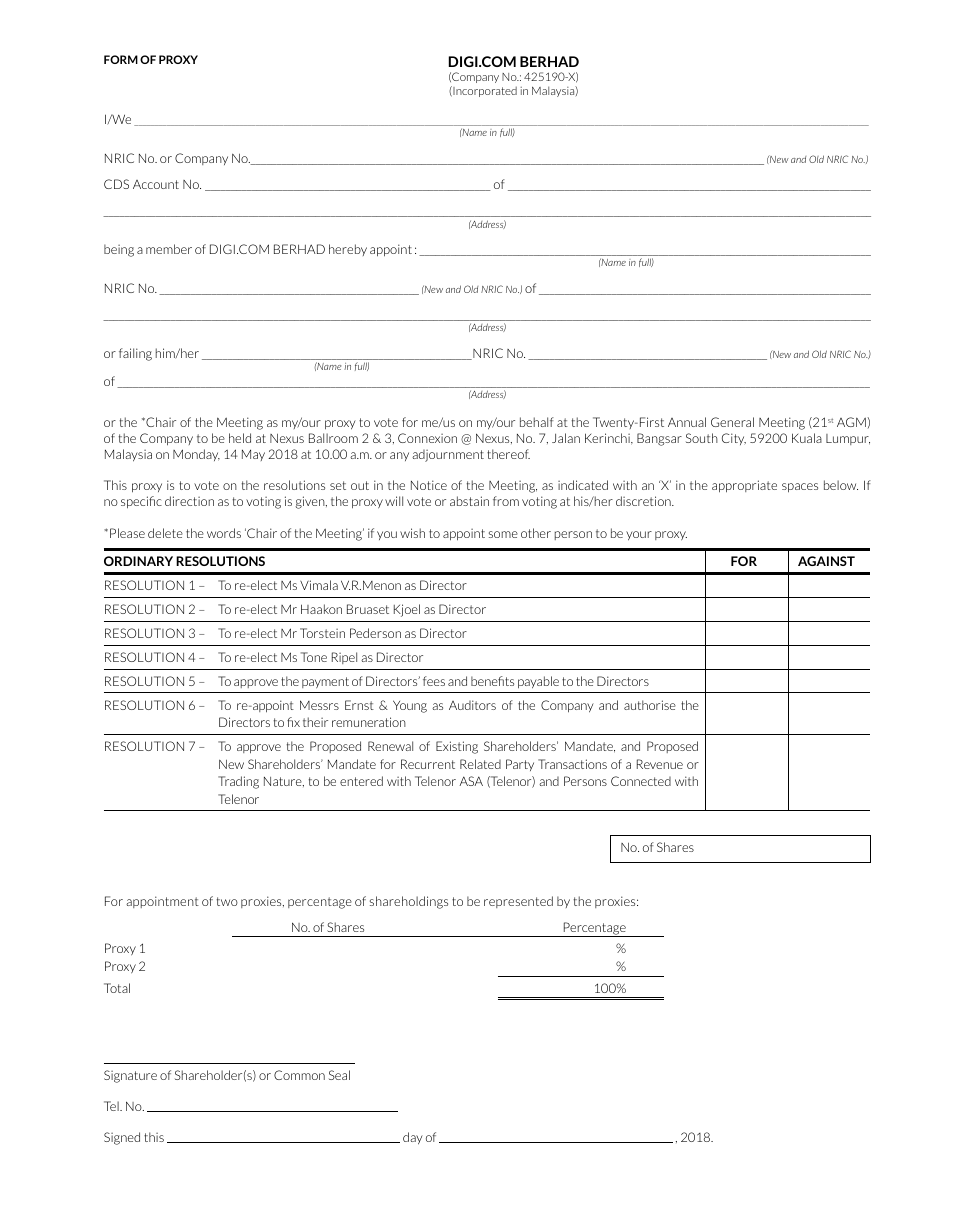 The height and width of the page is (1232, 954). I want to click on FORM, so click(121, 59).
